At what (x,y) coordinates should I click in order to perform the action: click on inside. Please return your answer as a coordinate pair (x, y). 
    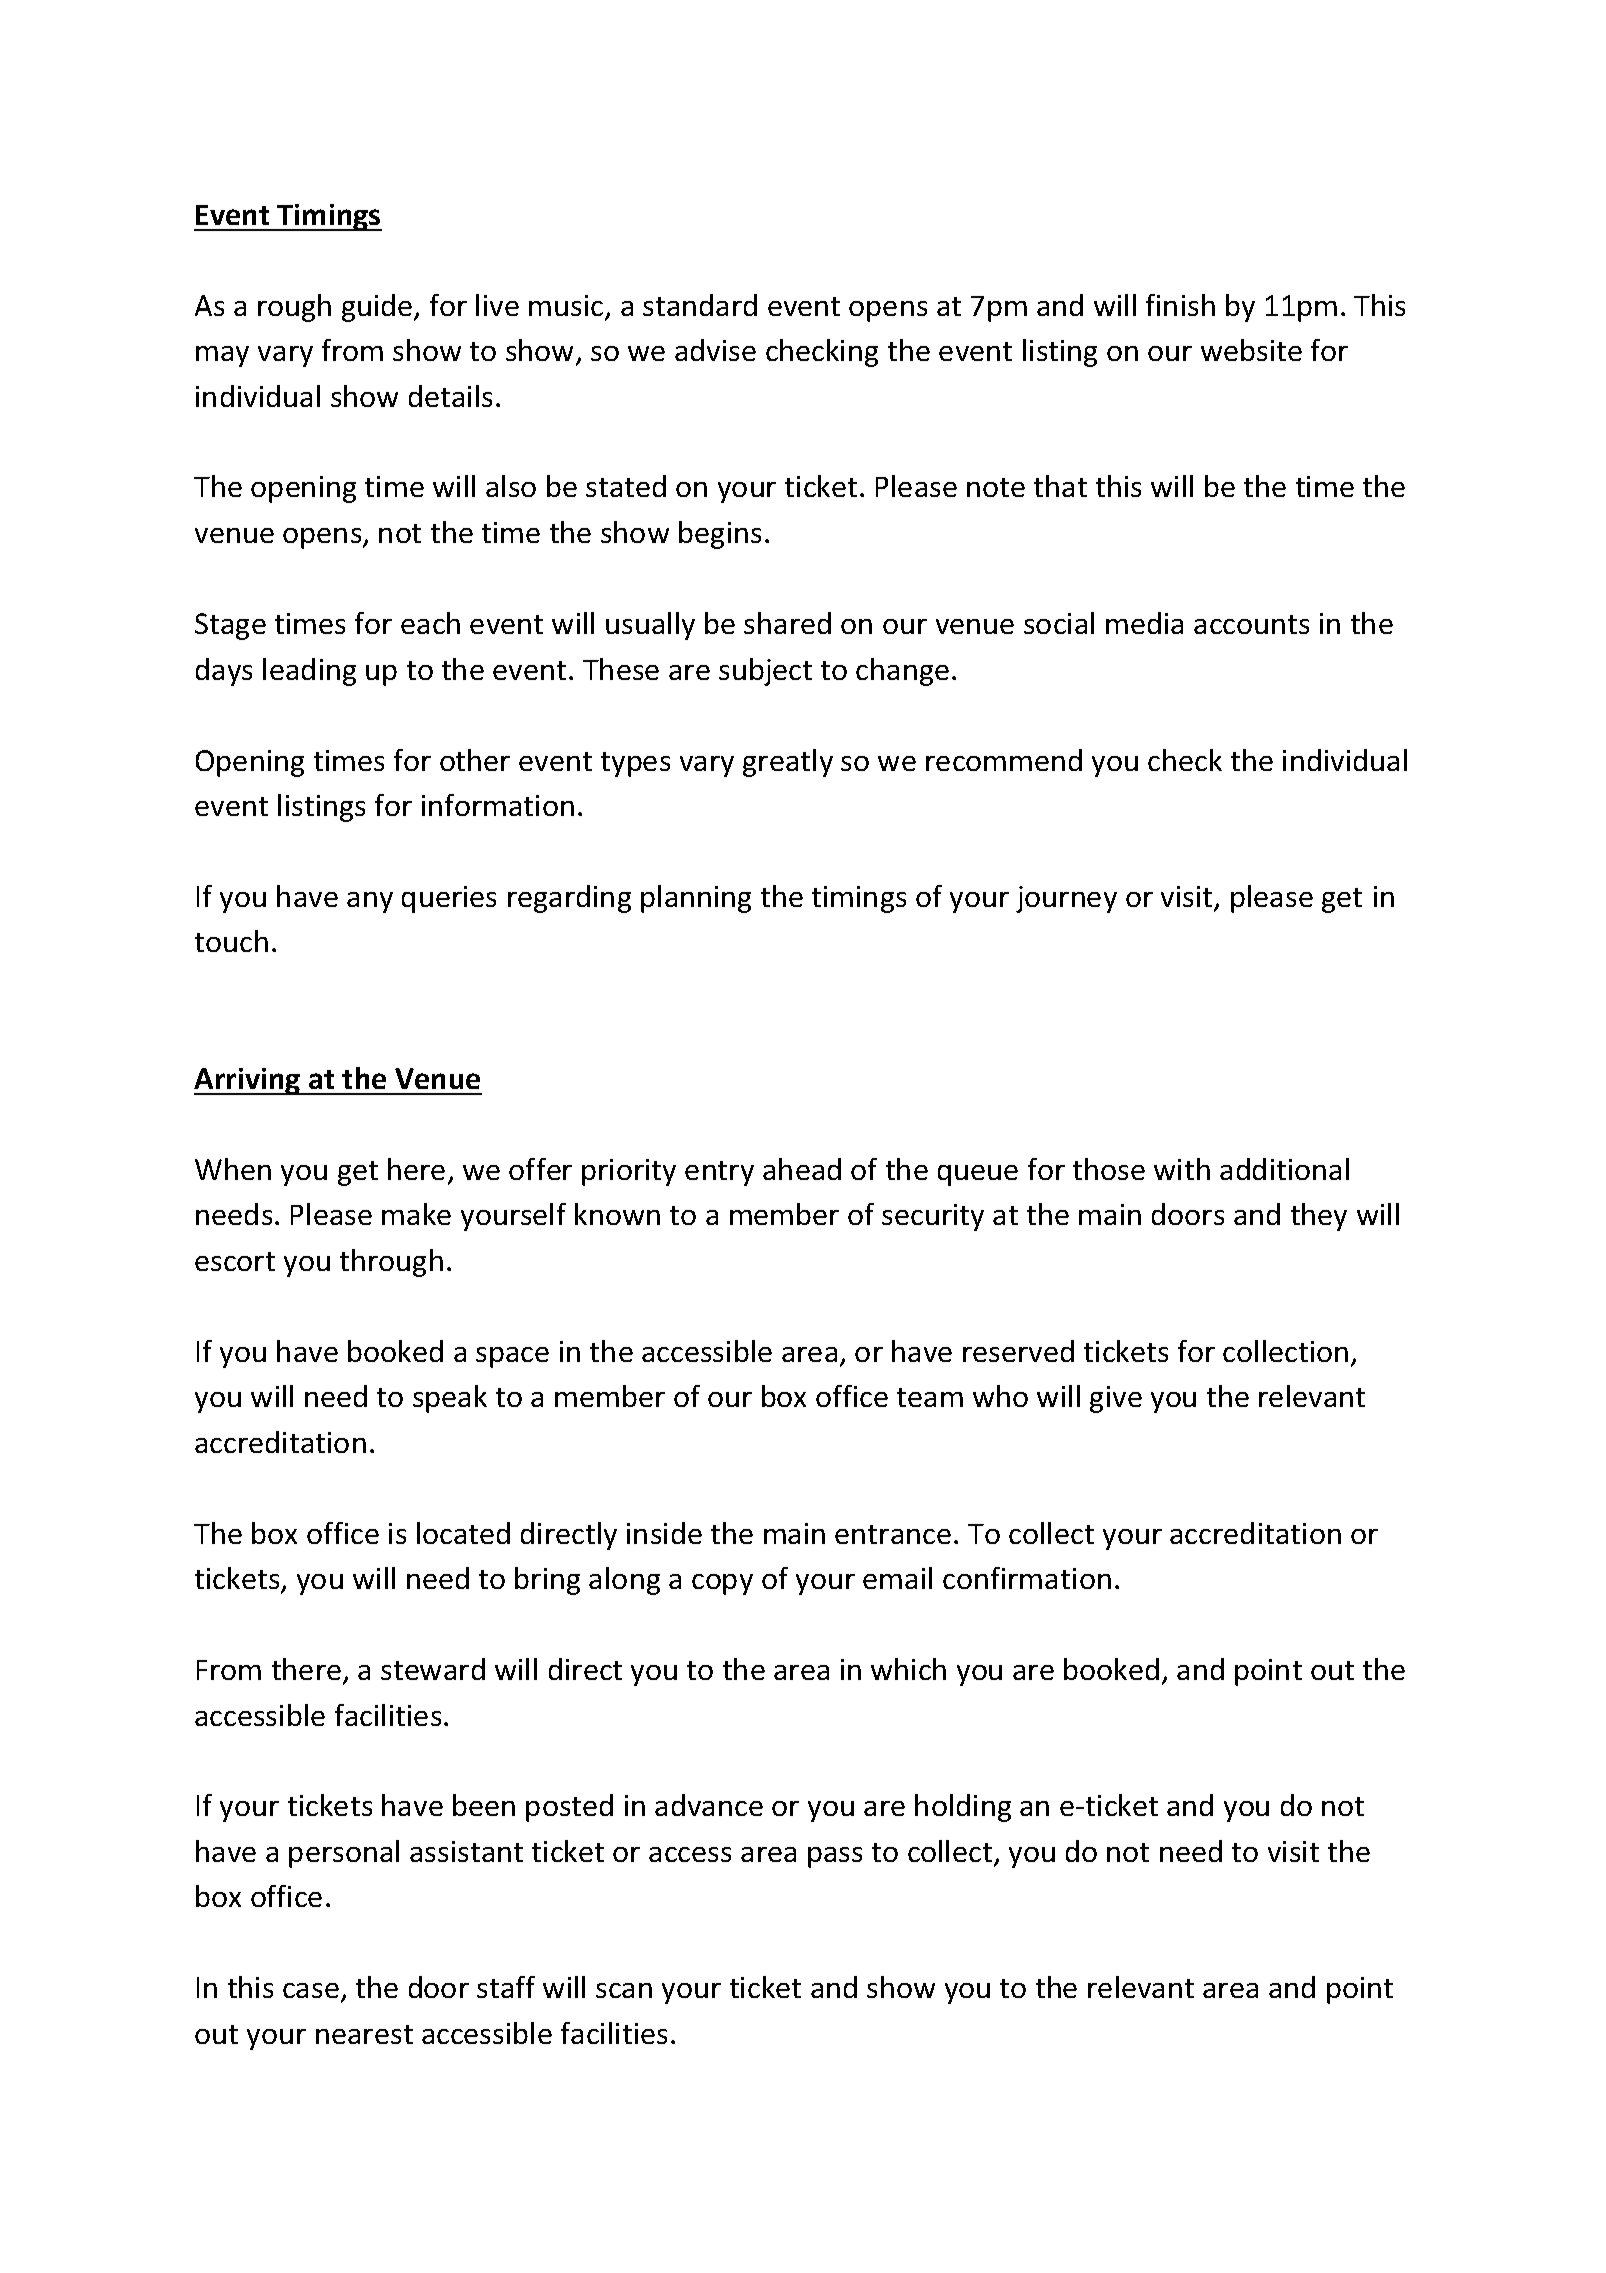
    Looking at the image, I should click on (664, 1533).
